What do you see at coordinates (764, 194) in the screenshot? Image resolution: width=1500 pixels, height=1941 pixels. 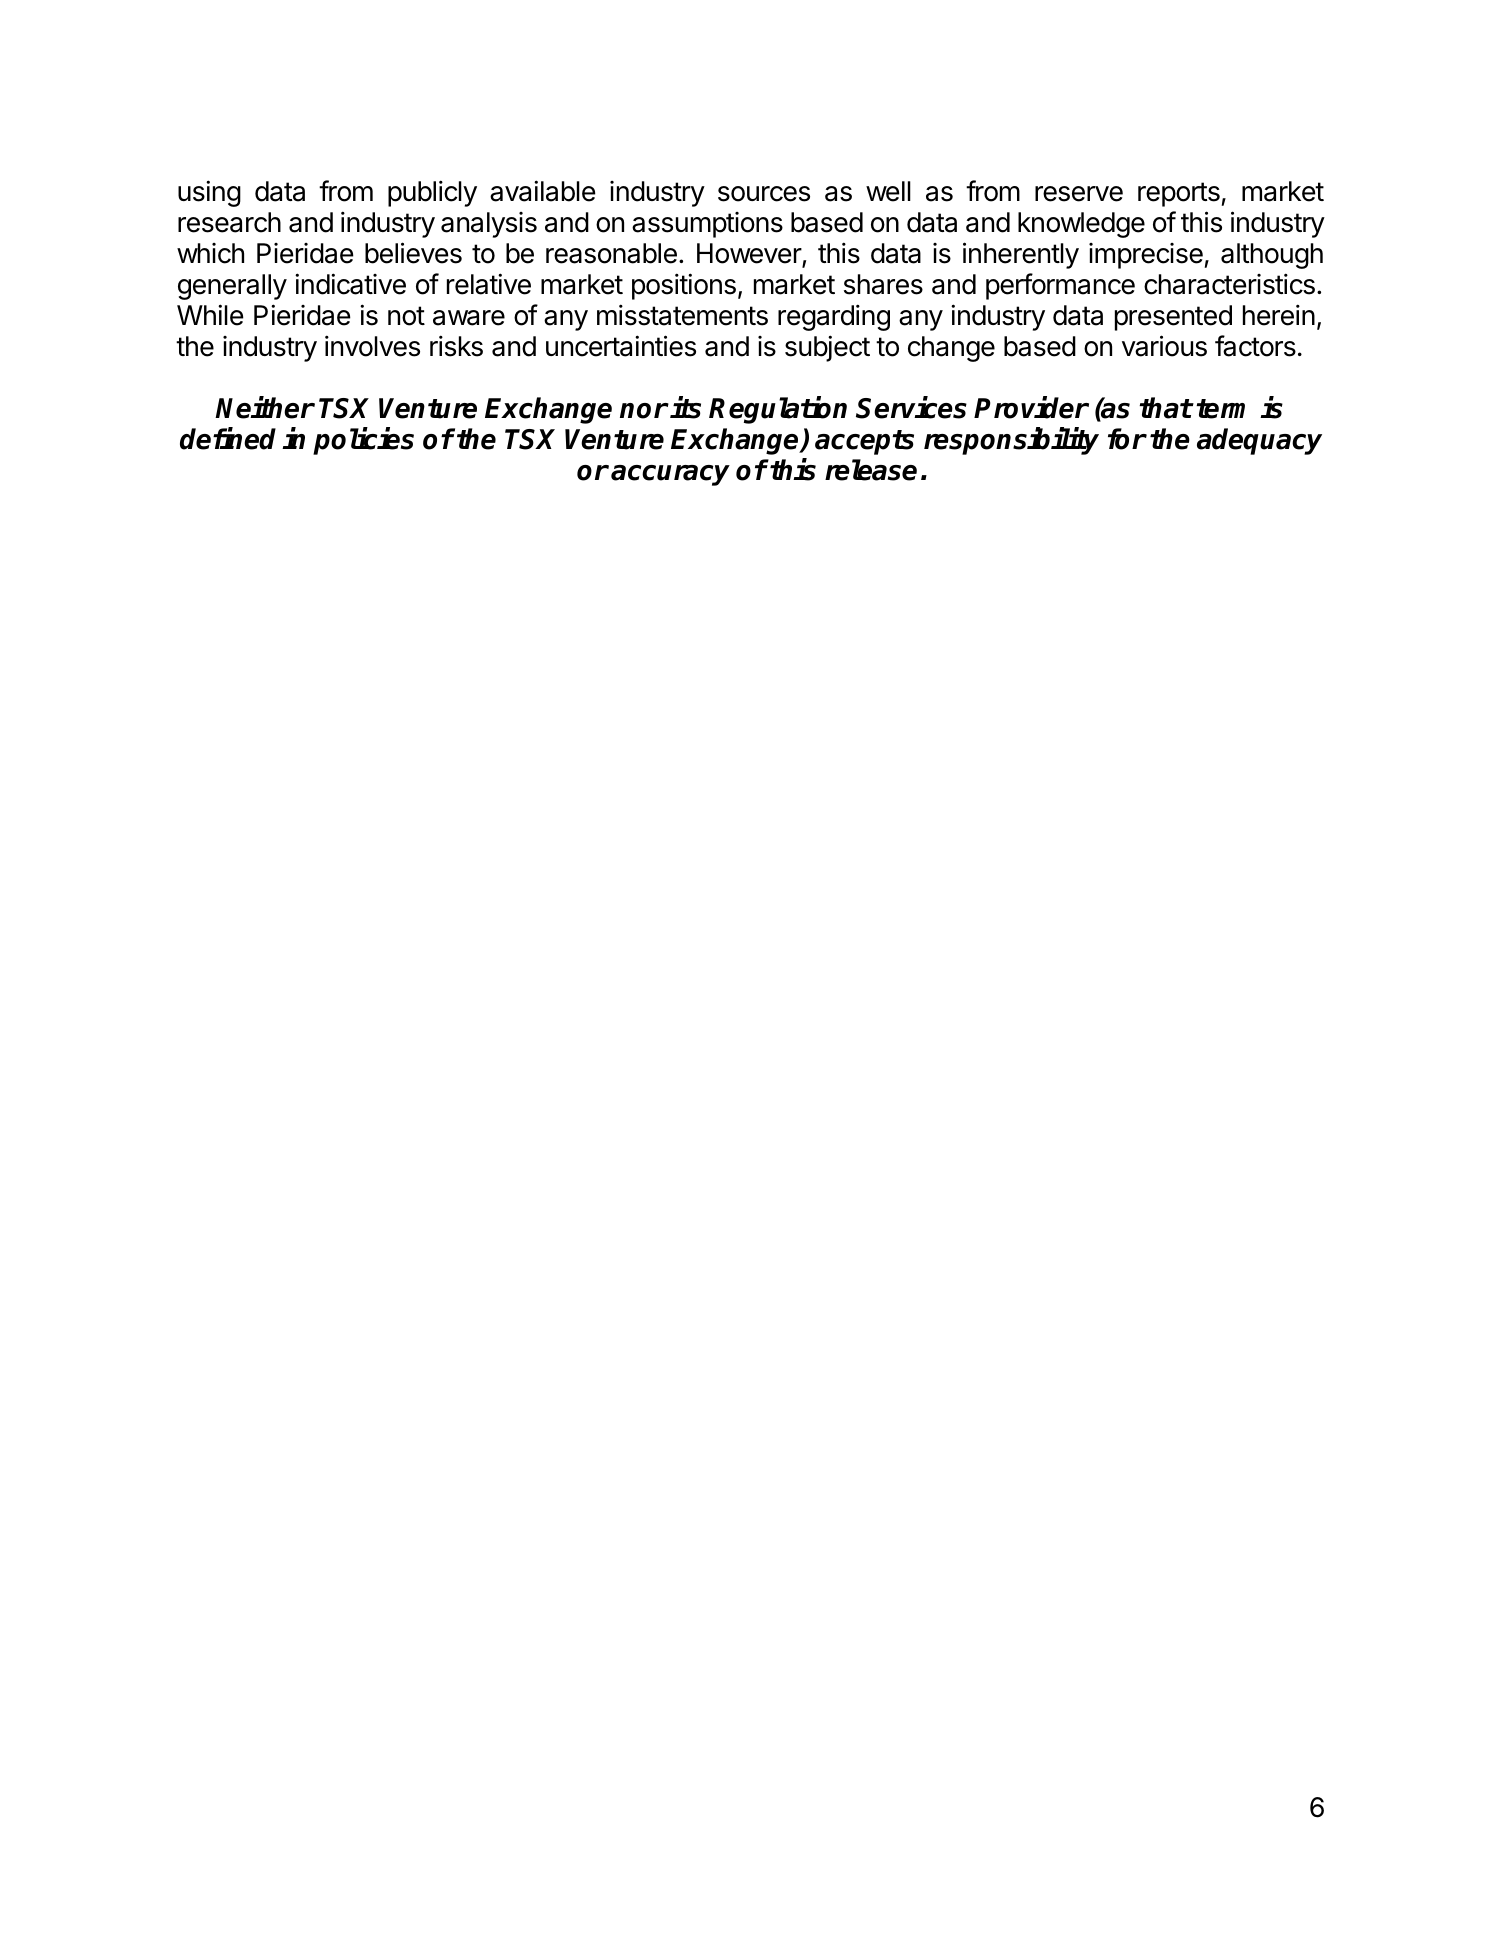 I see `sources` at bounding box center [764, 194].
